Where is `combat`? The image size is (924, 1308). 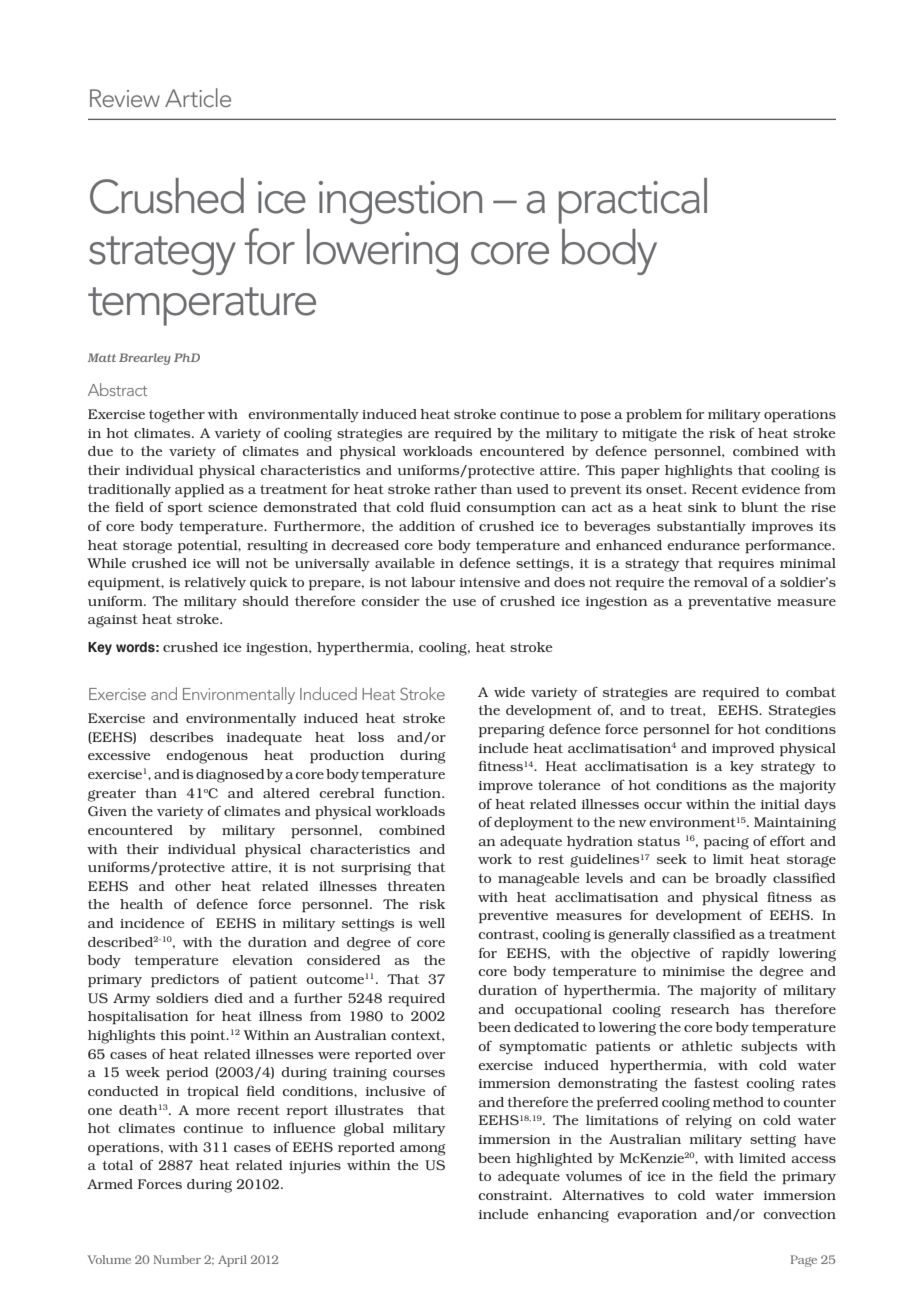
combat is located at coordinates (811, 692).
